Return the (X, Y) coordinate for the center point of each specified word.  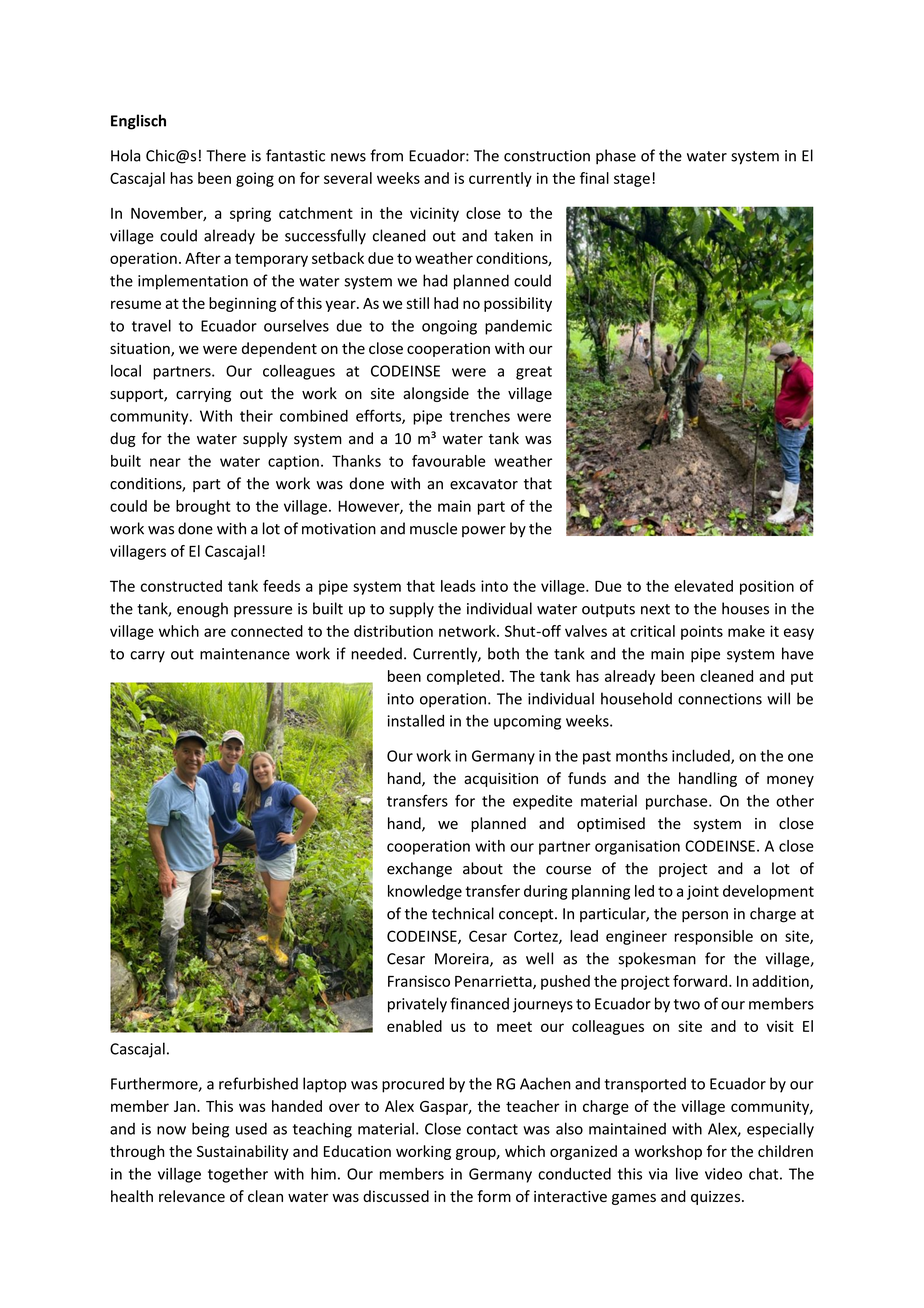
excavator (484, 484)
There (226, 155)
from (386, 155)
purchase (678, 802)
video (723, 1174)
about (483, 868)
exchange (419, 869)
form (494, 1196)
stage (632, 180)
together (238, 1175)
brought (203, 507)
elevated (703, 586)
